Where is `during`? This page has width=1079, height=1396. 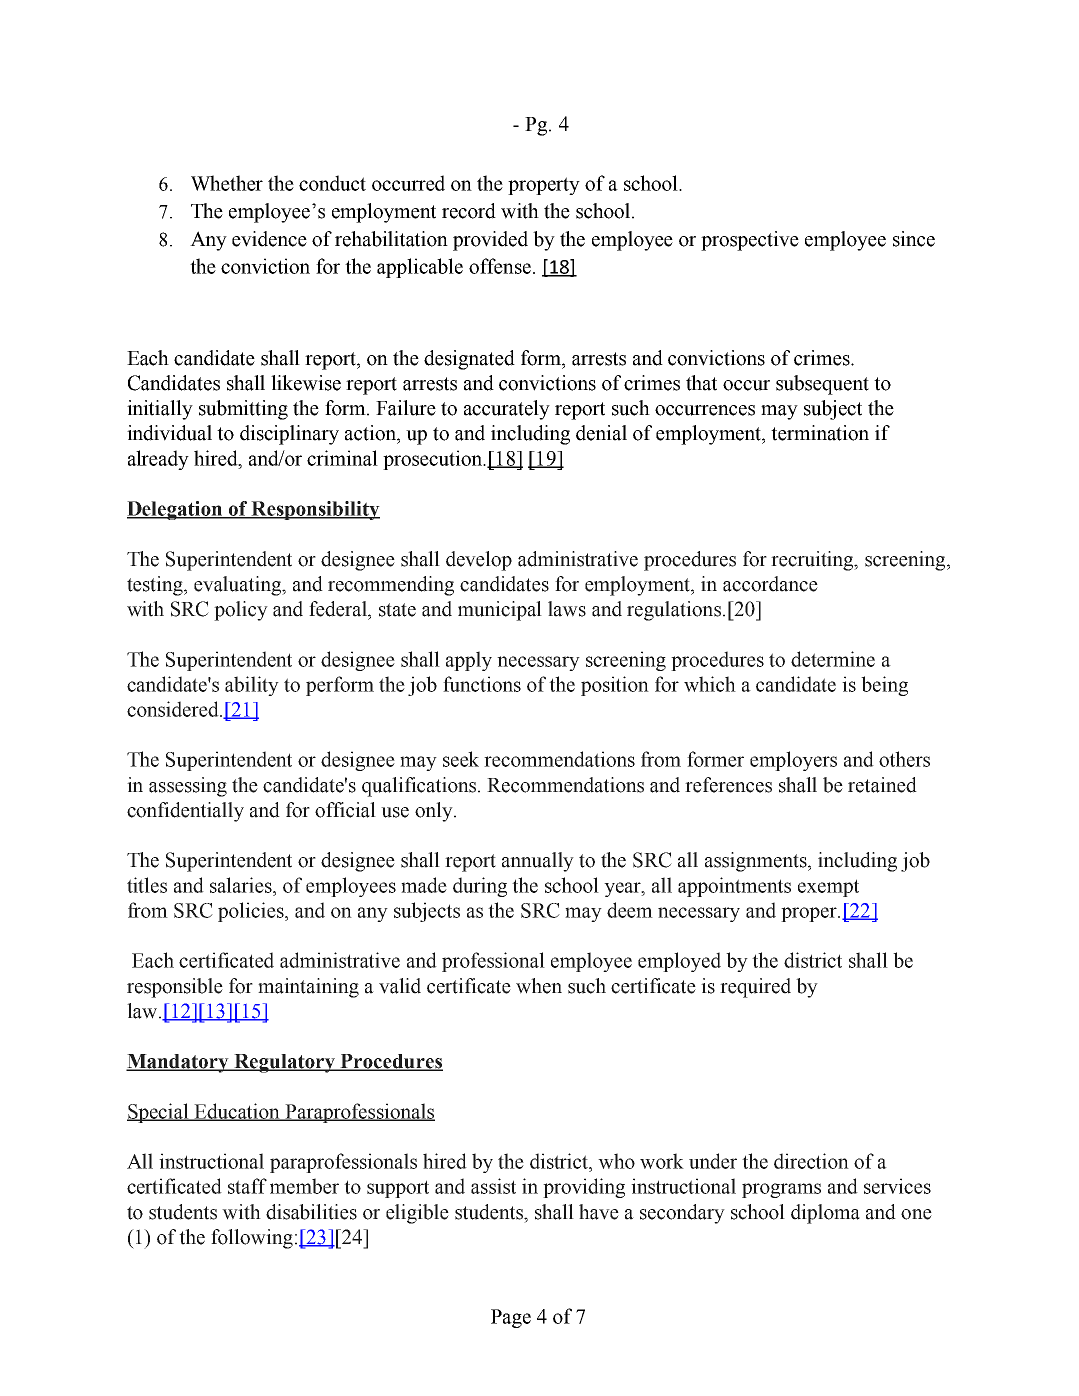 during is located at coordinates (480, 887).
